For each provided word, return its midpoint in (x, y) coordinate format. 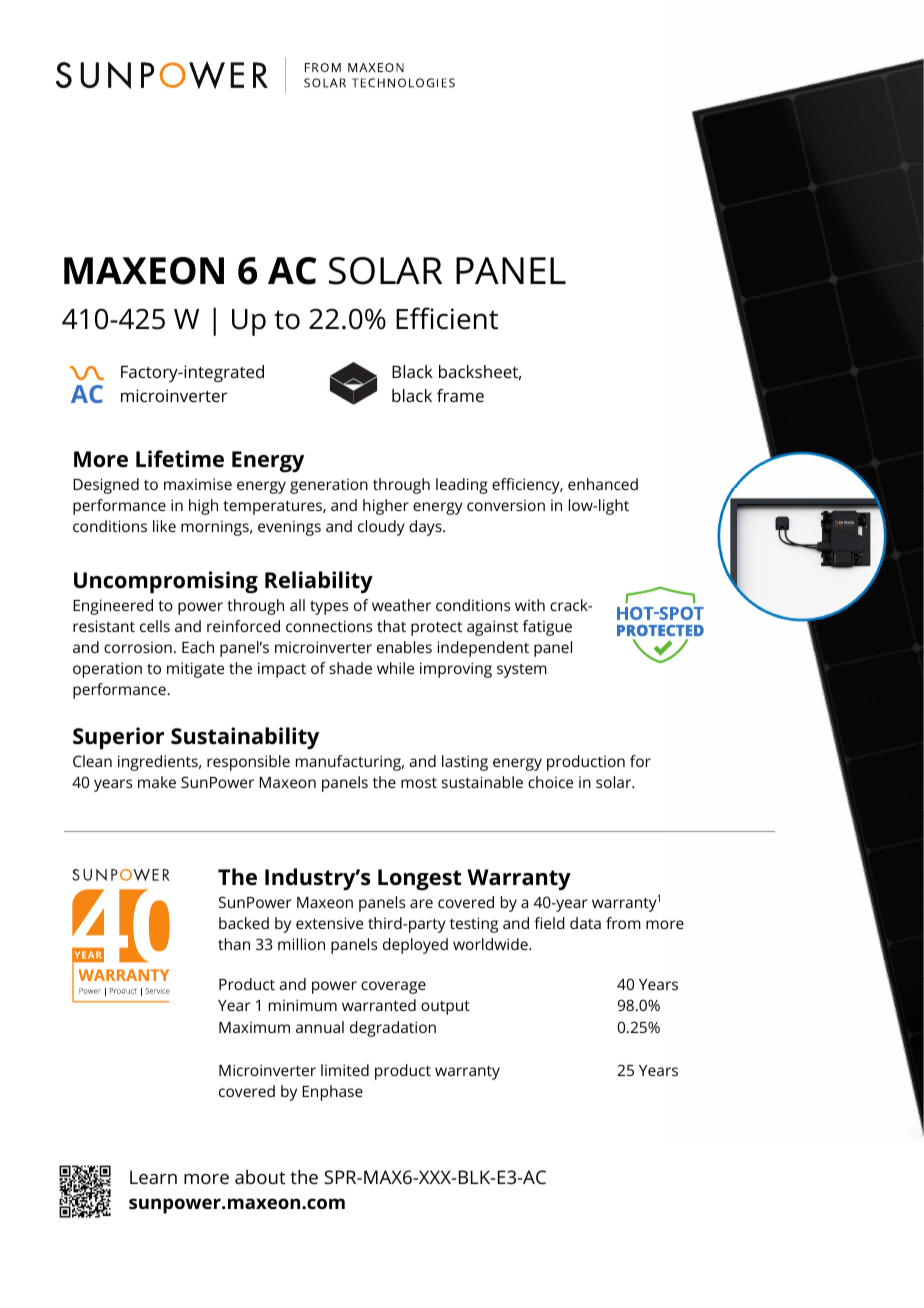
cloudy (381, 528)
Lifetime (180, 459)
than (234, 944)
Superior (118, 738)
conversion (506, 505)
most (419, 783)
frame (460, 395)
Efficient (447, 318)
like (164, 526)
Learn (153, 1177)
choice (550, 782)
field (549, 923)
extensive (329, 923)
